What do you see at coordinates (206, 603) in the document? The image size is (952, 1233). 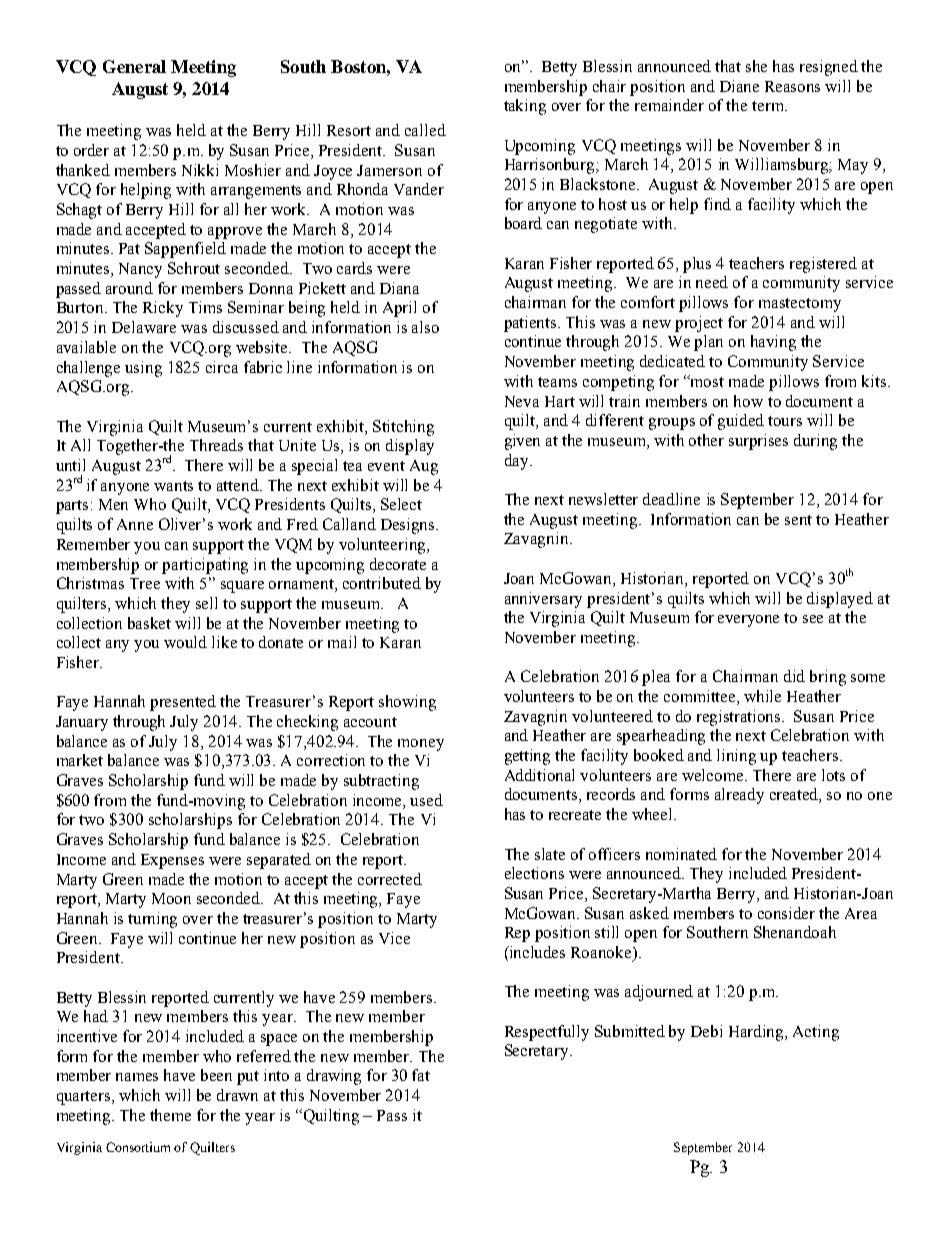 I see `sell` at bounding box center [206, 603].
